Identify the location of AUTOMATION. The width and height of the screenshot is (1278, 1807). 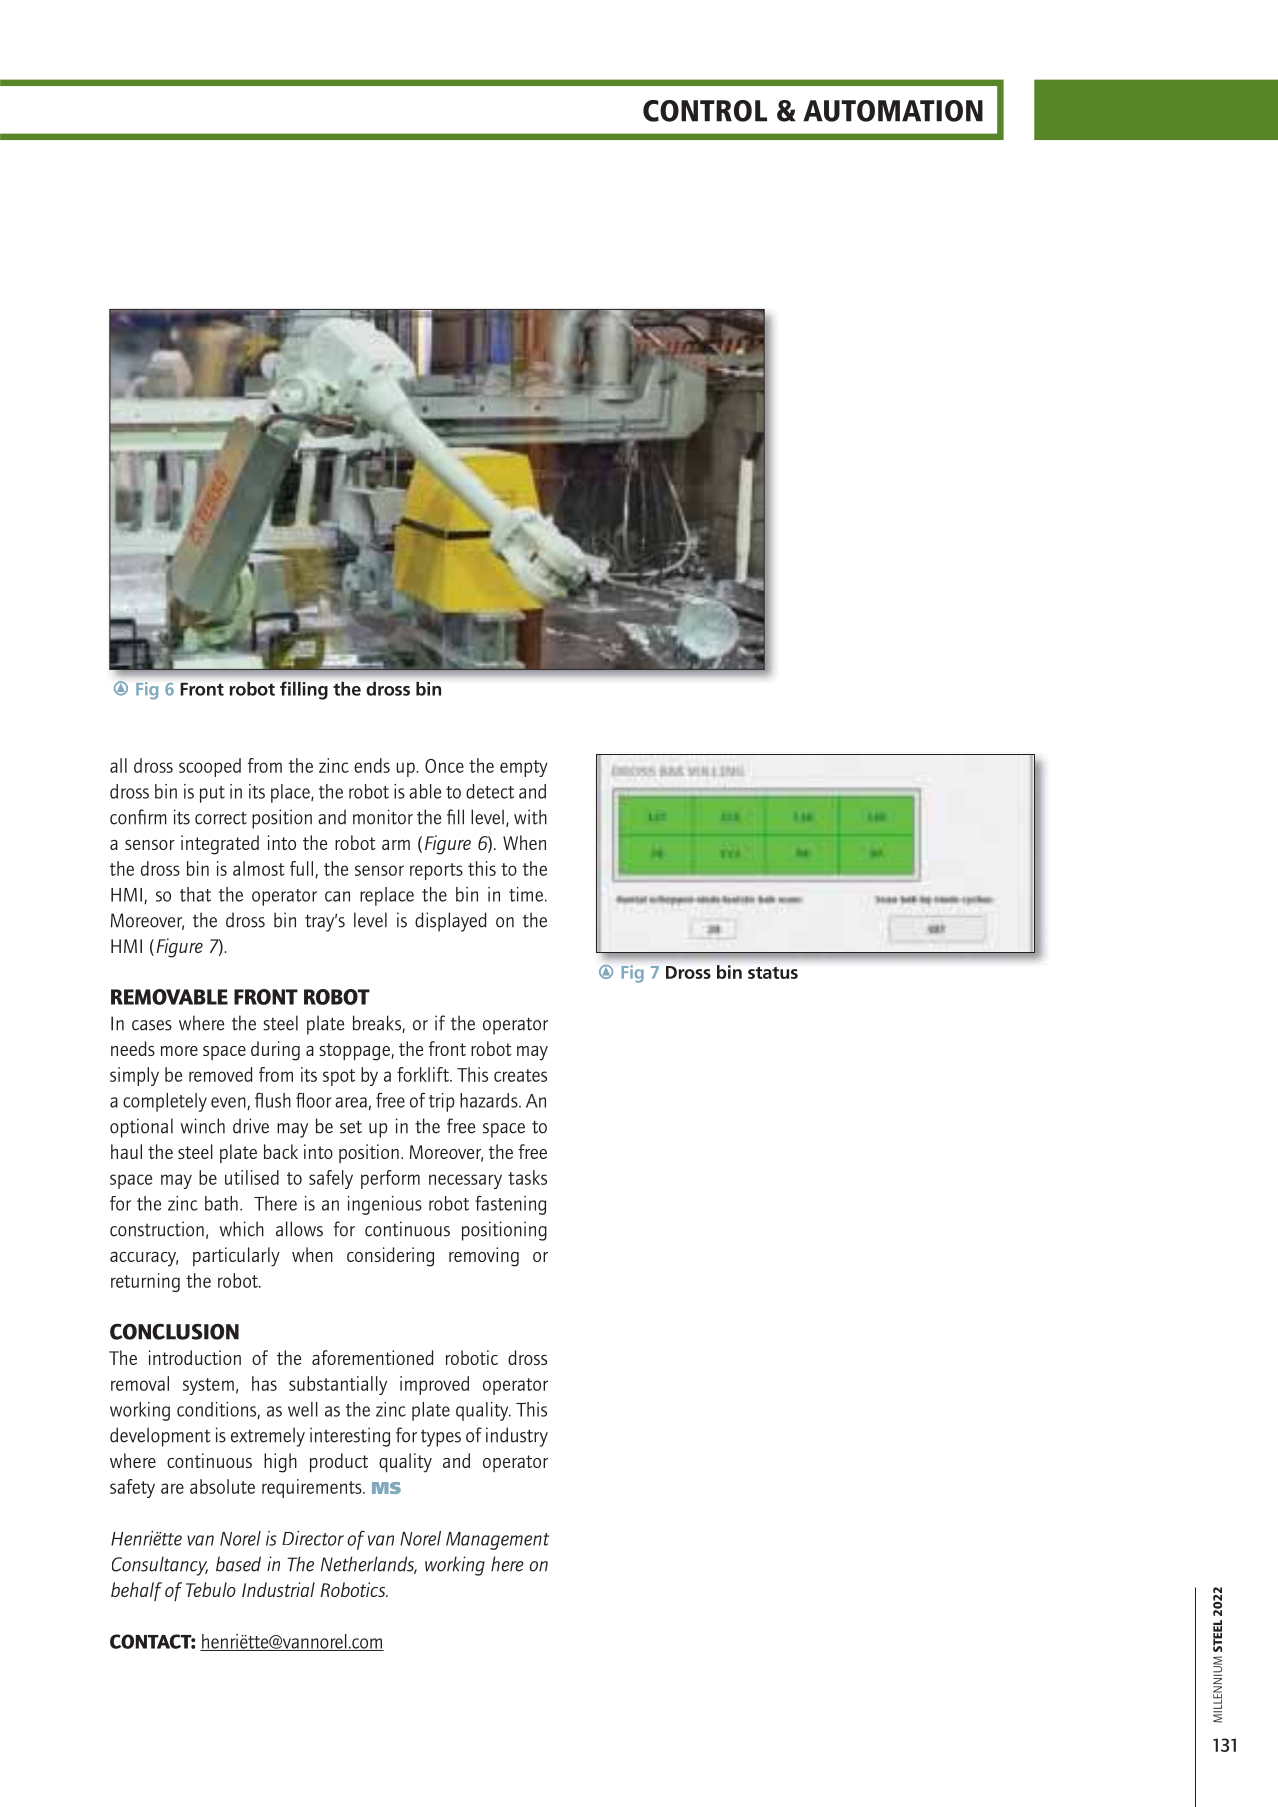
(893, 111).
